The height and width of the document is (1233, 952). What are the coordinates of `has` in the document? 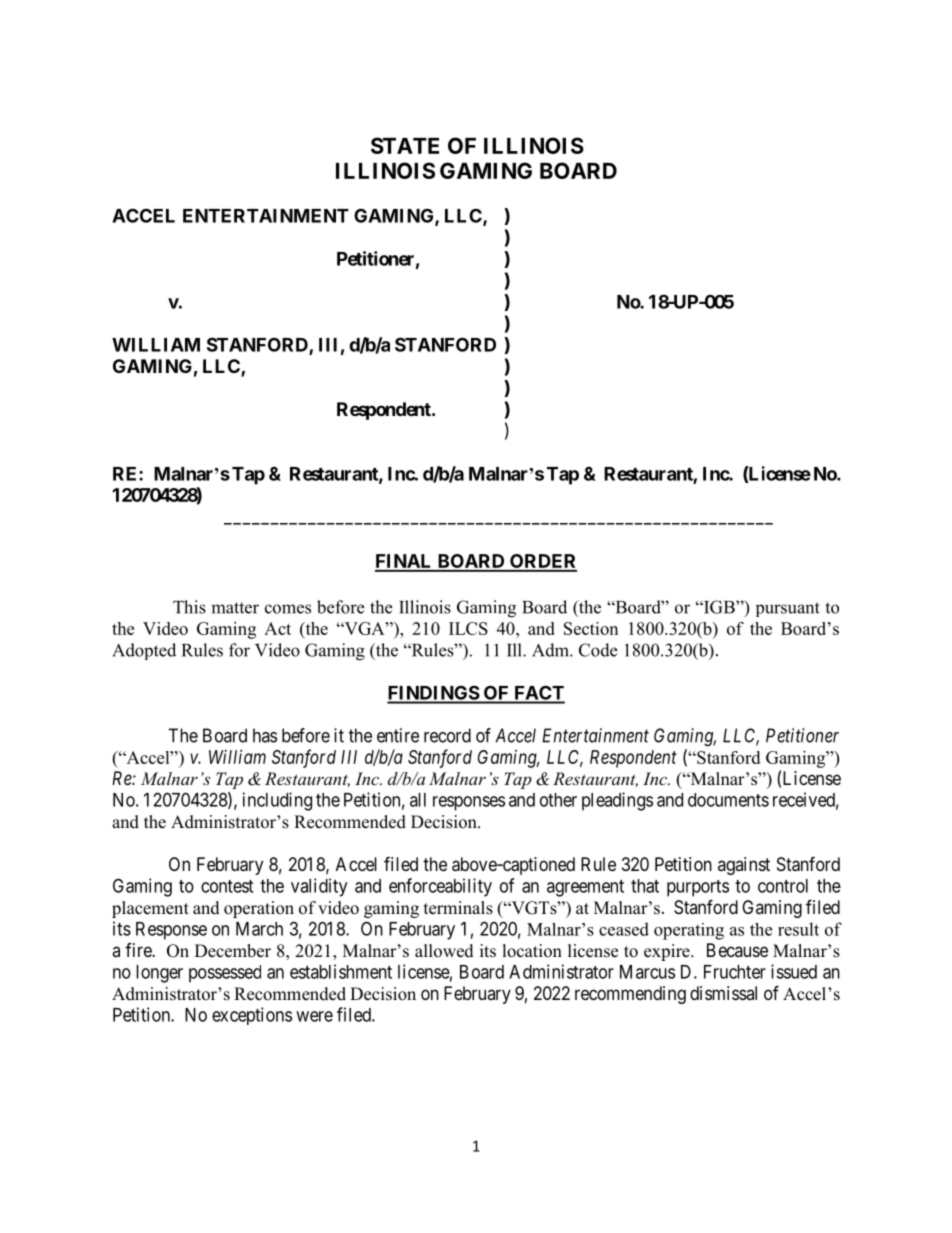 It's located at (265, 735).
